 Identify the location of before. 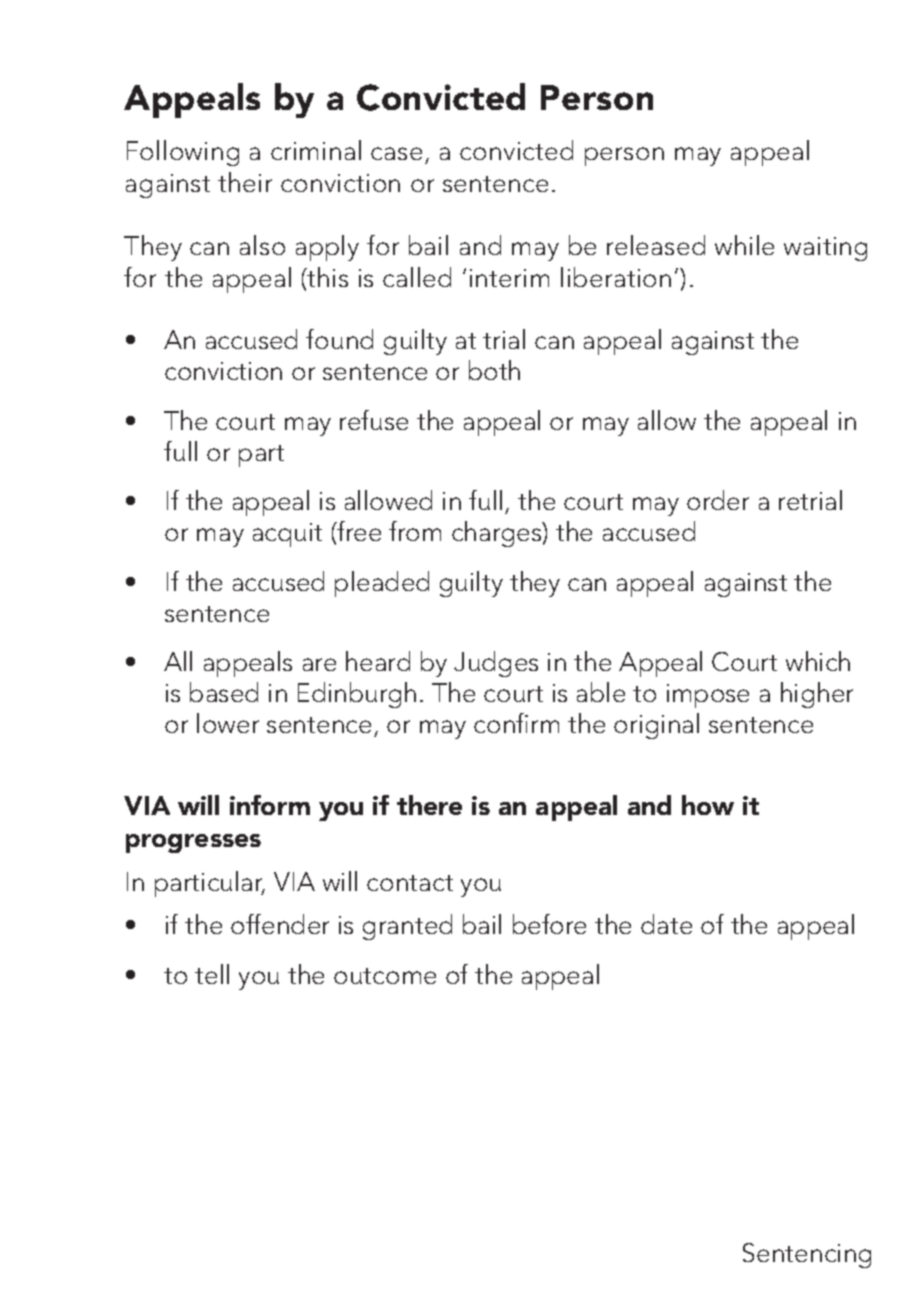
(549, 924).
